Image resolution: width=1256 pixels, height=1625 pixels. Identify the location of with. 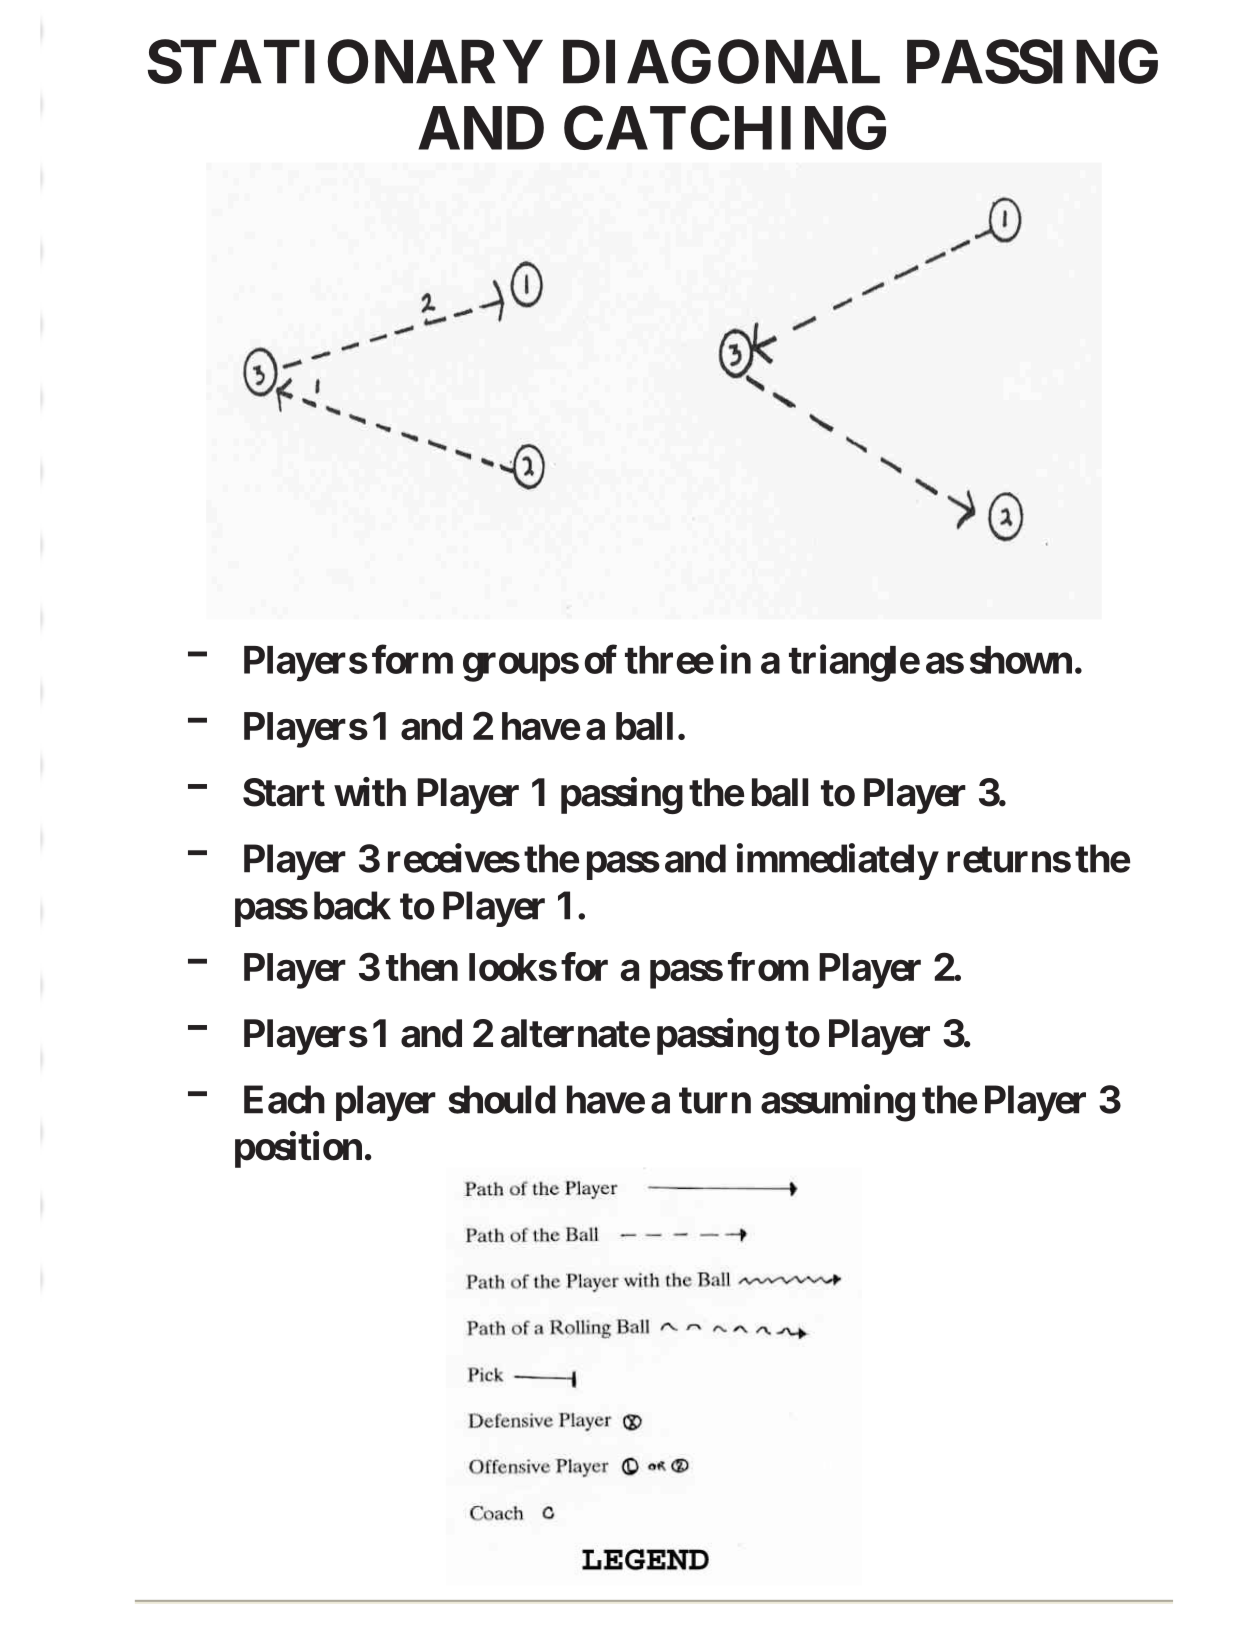
(370, 792).
